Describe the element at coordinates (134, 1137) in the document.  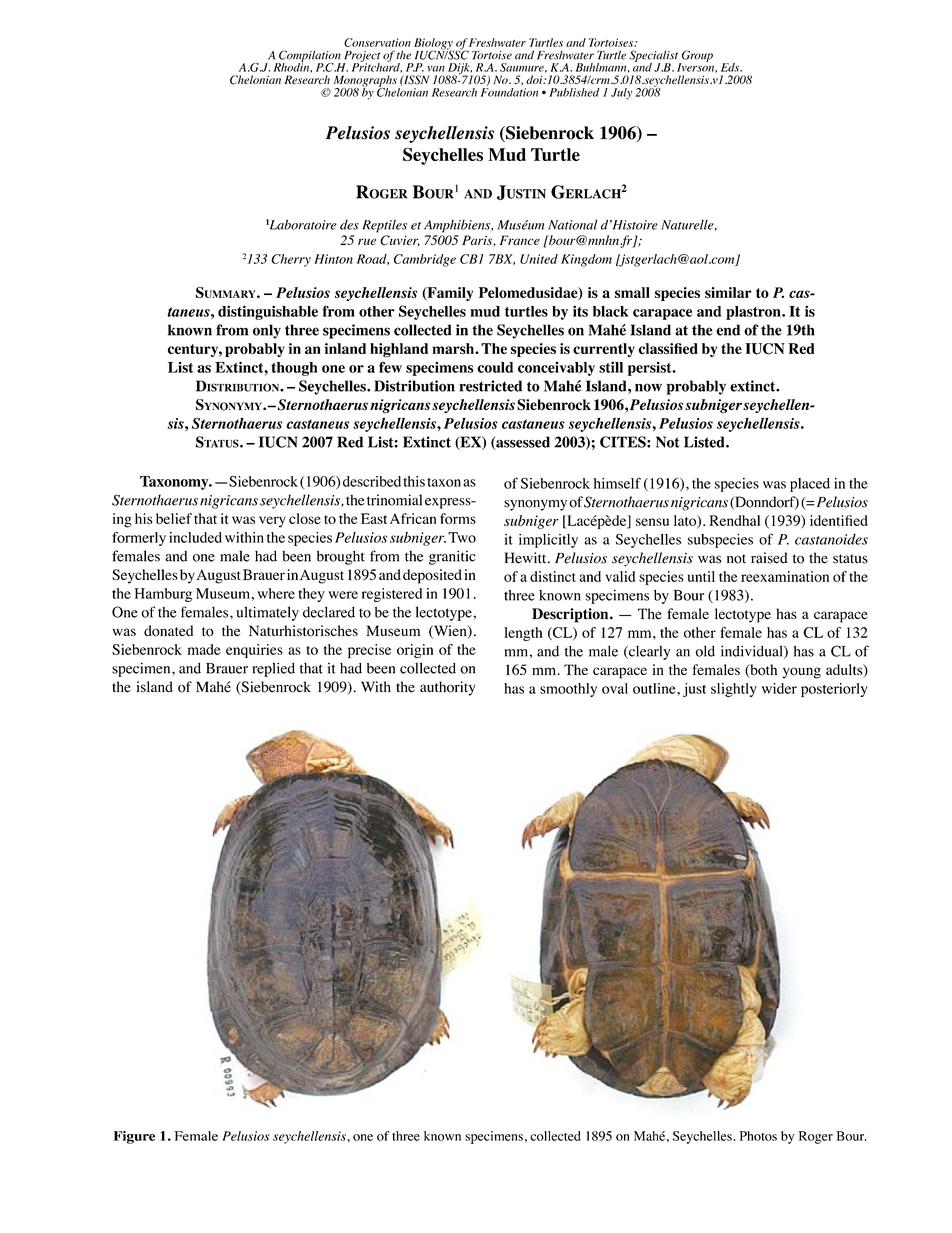
I see `Figure` at that location.
